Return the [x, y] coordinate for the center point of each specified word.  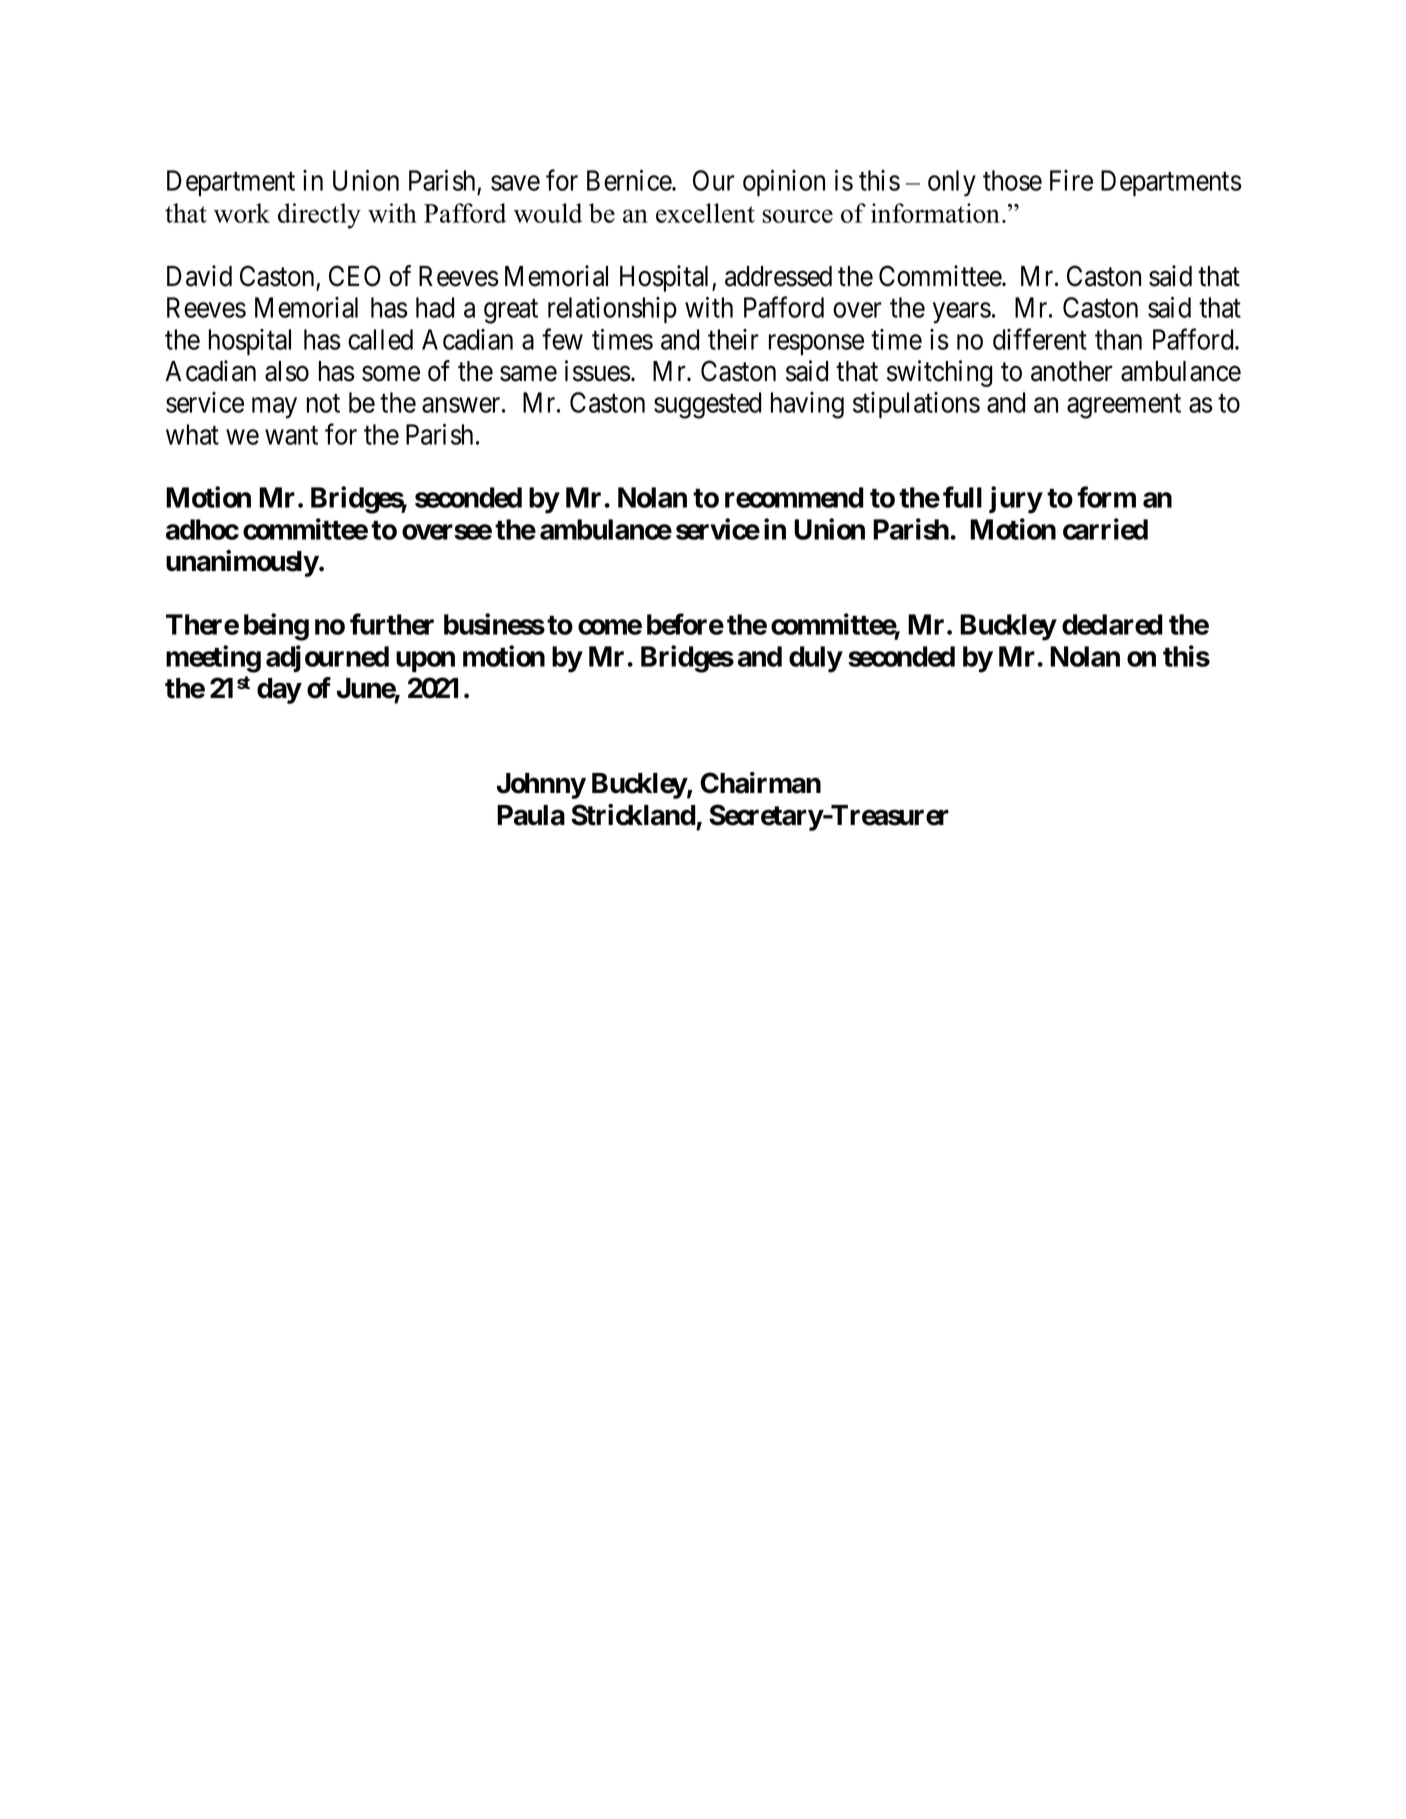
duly [816, 659]
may [274, 408]
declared [1112, 624]
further [392, 624]
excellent [705, 213]
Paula [531, 815]
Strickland [633, 815]
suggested [707, 405]
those [1012, 180]
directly [319, 216]
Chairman [760, 783]
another [1072, 371]
